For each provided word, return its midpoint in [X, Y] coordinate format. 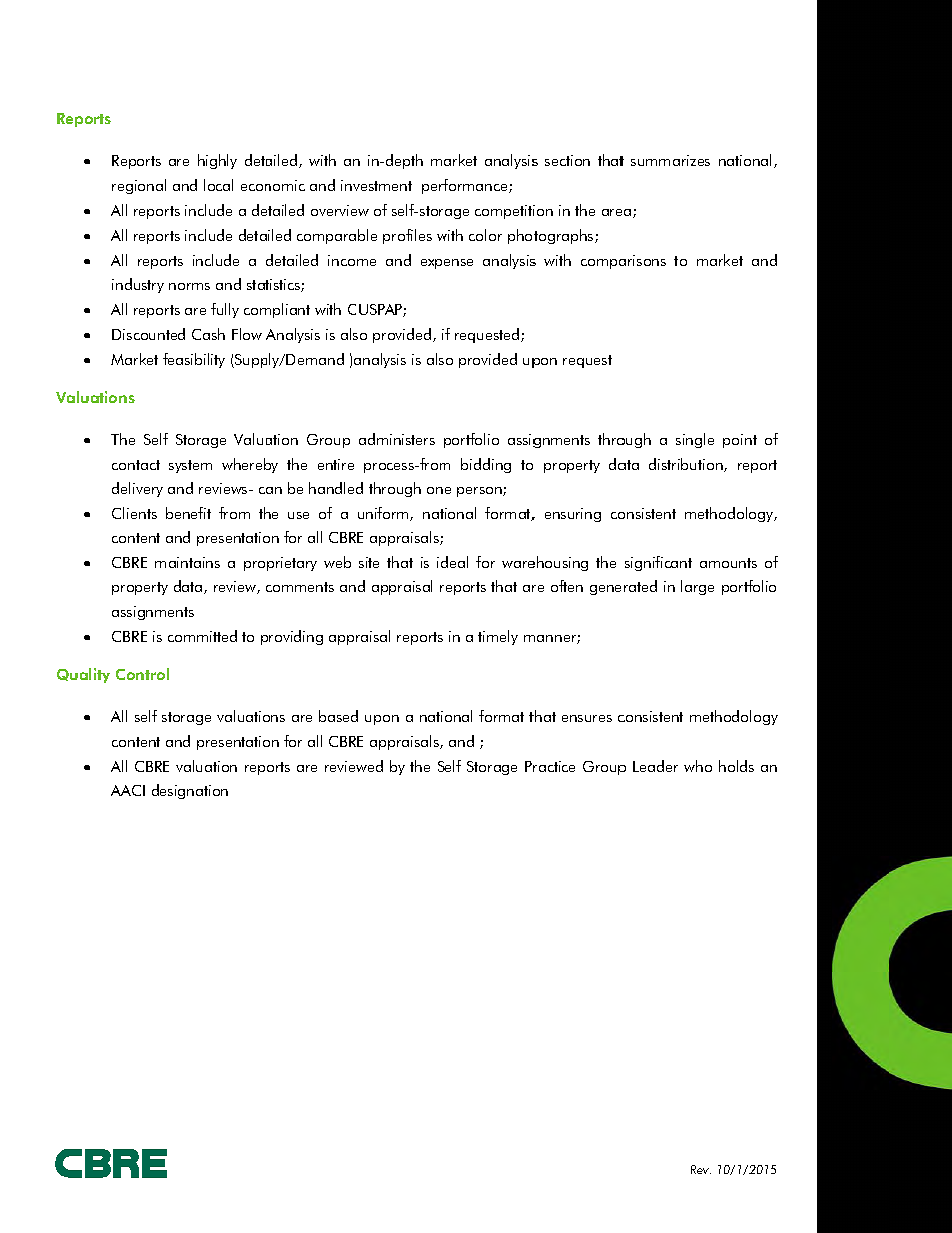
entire [336, 464]
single [695, 440]
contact [136, 465]
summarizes [670, 160]
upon [382, 720]
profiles [407, 236]
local [218, 185]
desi [164, 790]
